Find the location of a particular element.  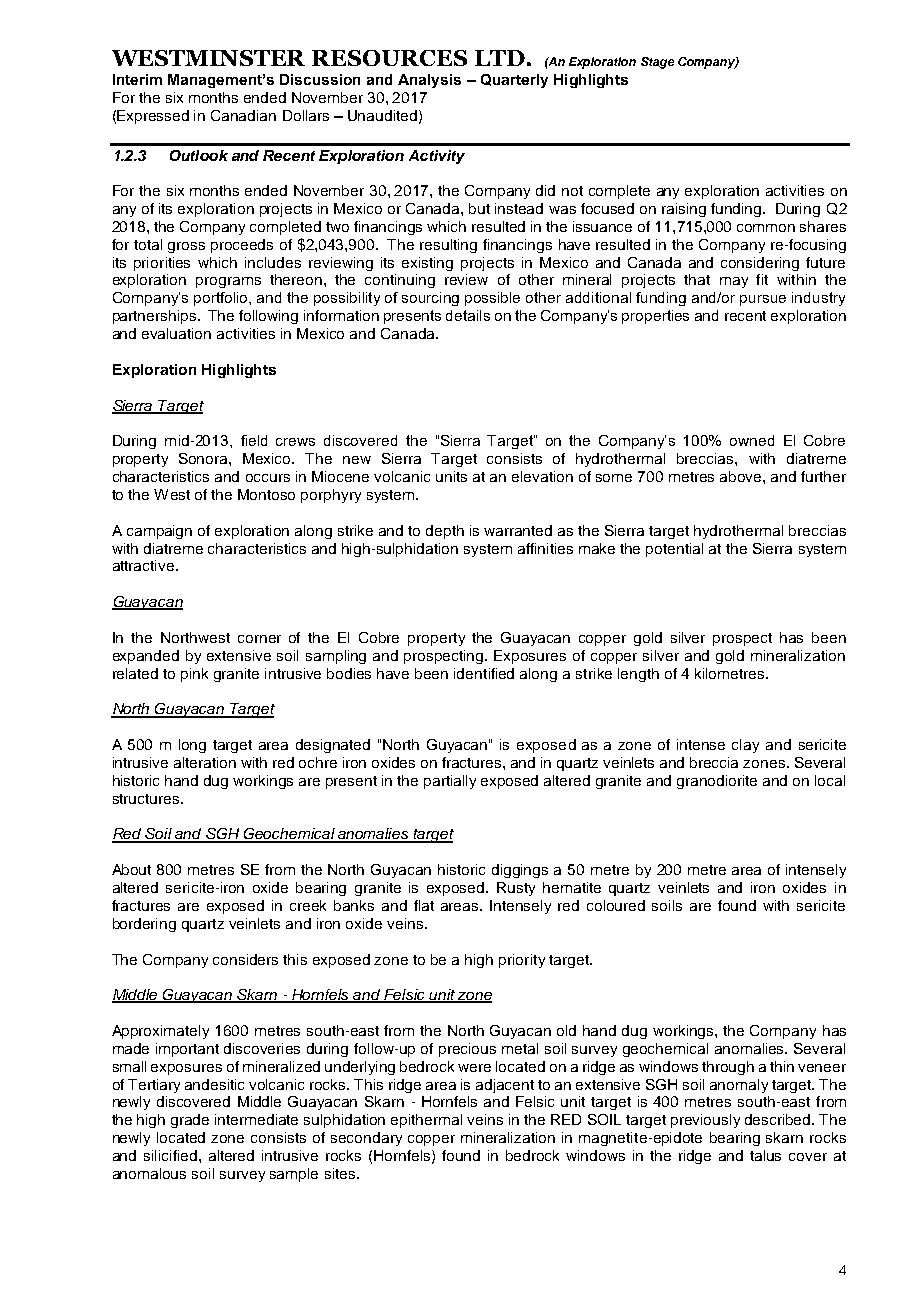

coloured is located at coordinates (616, 905).
